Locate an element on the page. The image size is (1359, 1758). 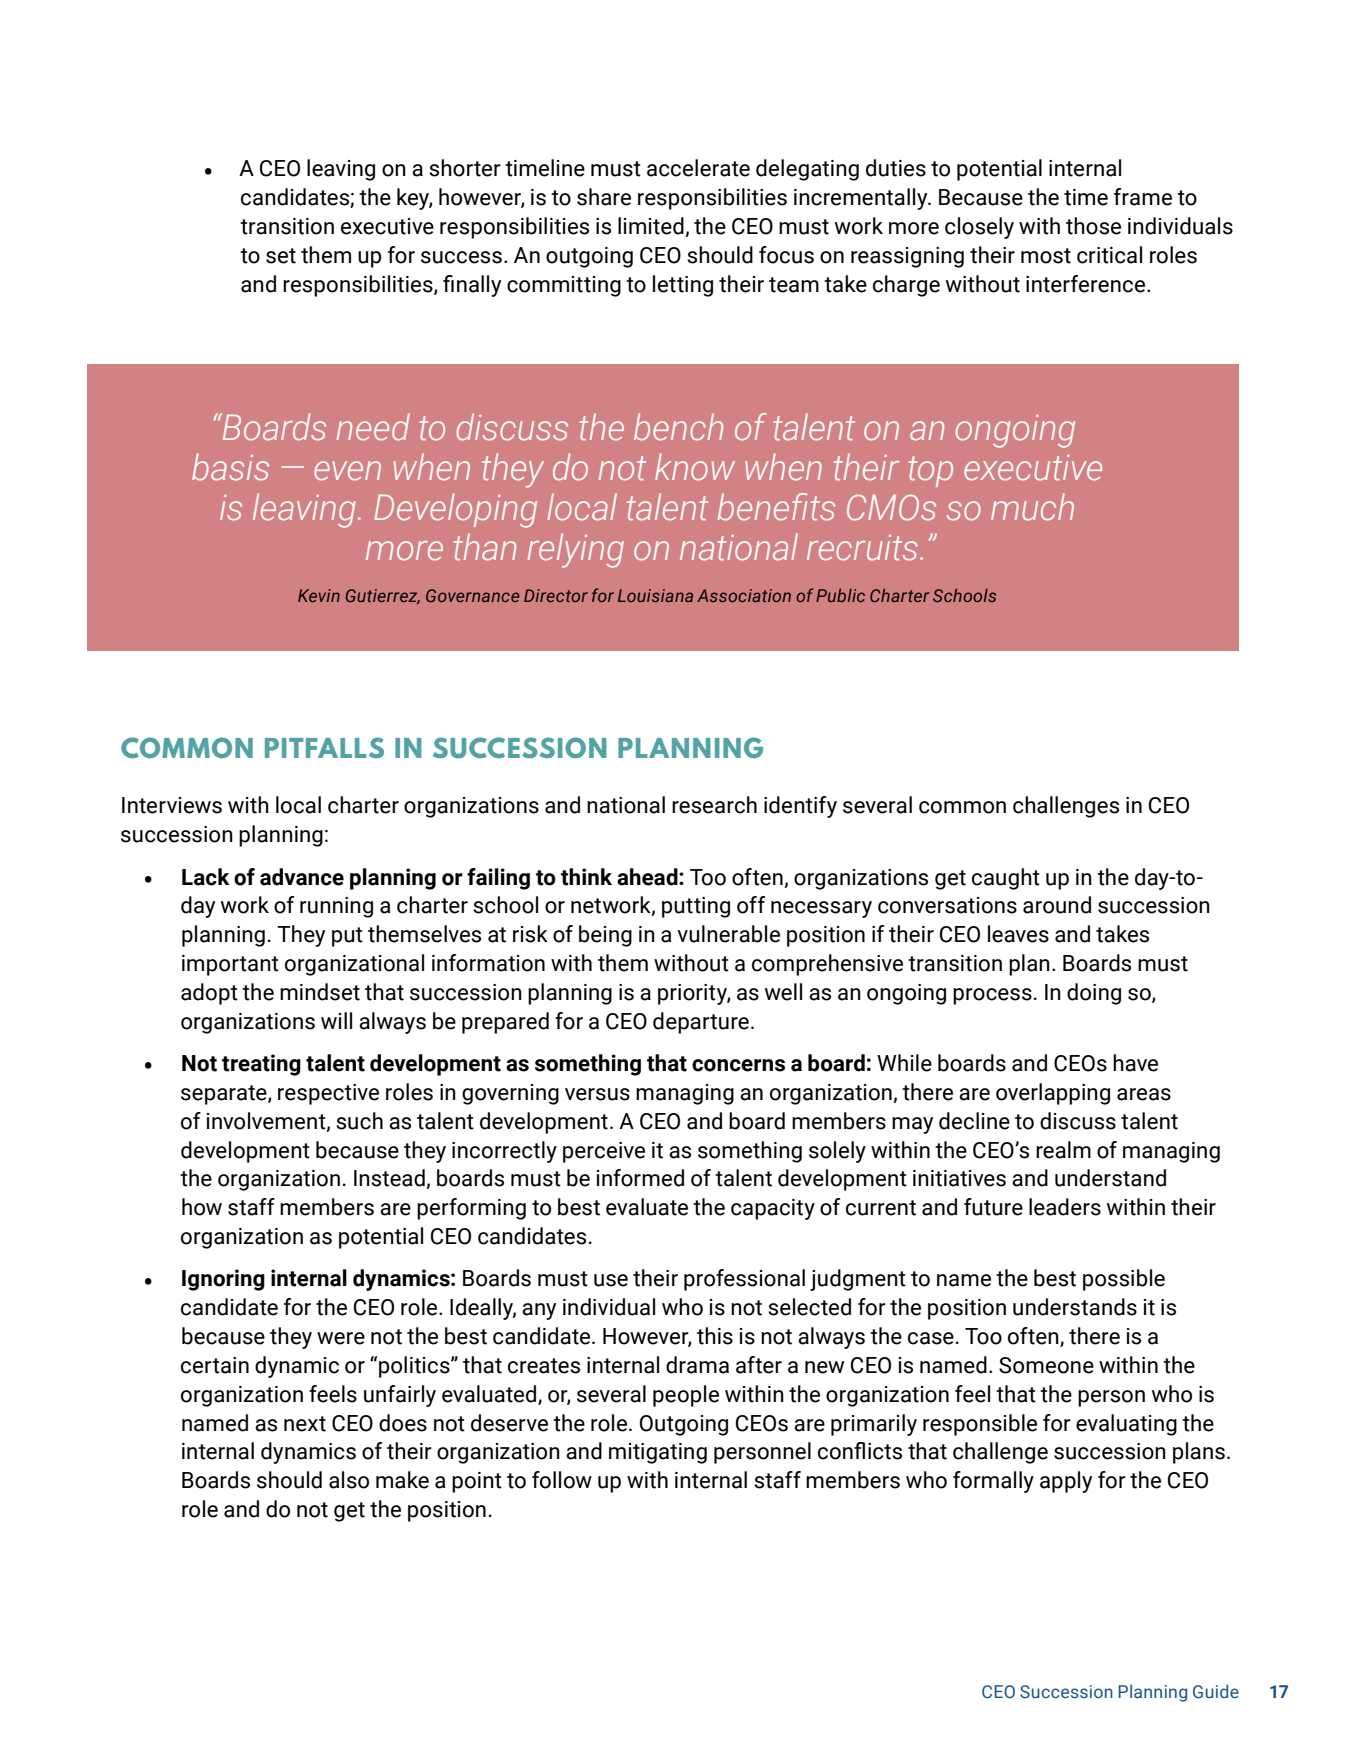
running is located at coordinates (336, 907).
